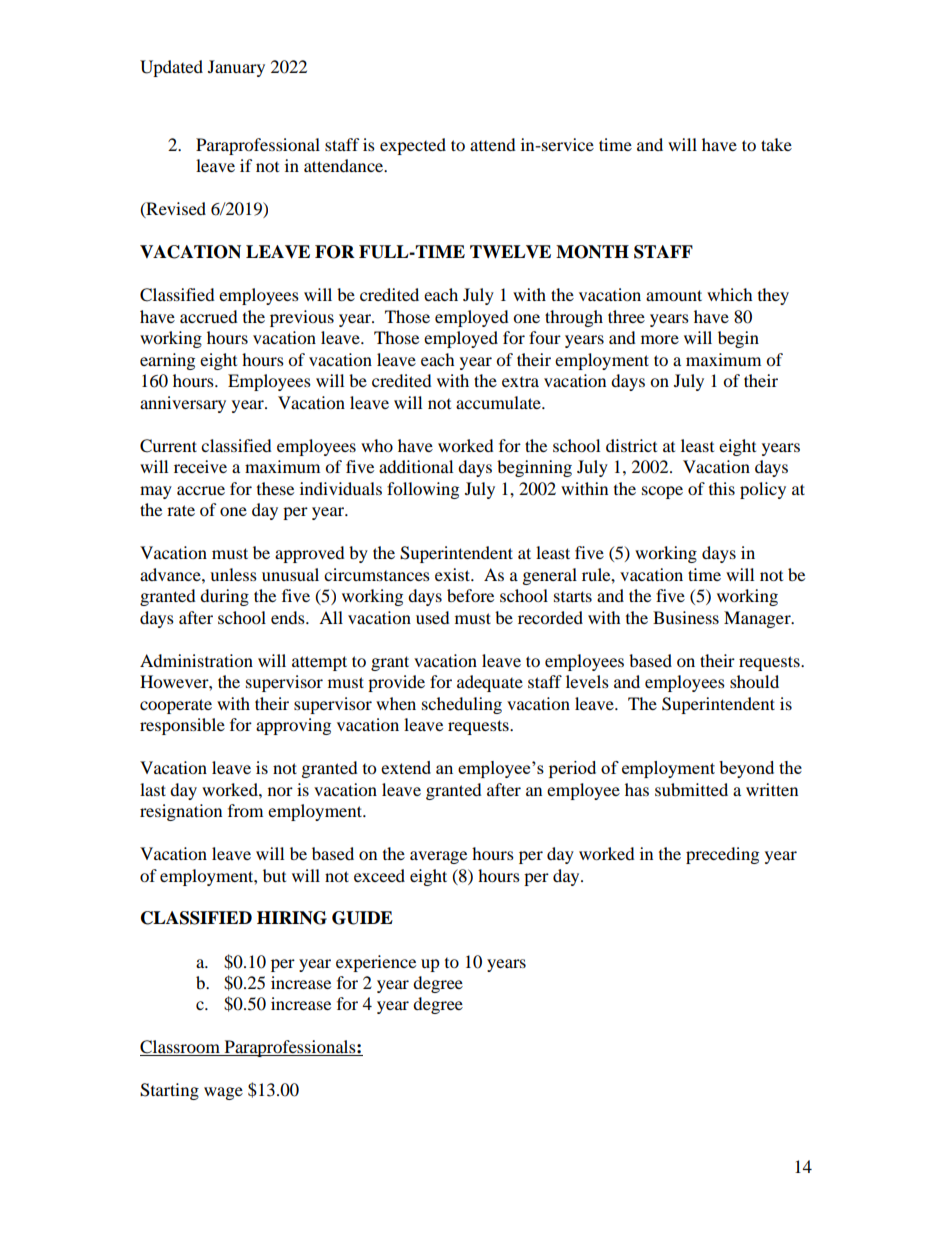 This screenshot has width=952, height=1233. Describe the element at coordinates (776, 144) in the screenshot. I see `take` at that location.
